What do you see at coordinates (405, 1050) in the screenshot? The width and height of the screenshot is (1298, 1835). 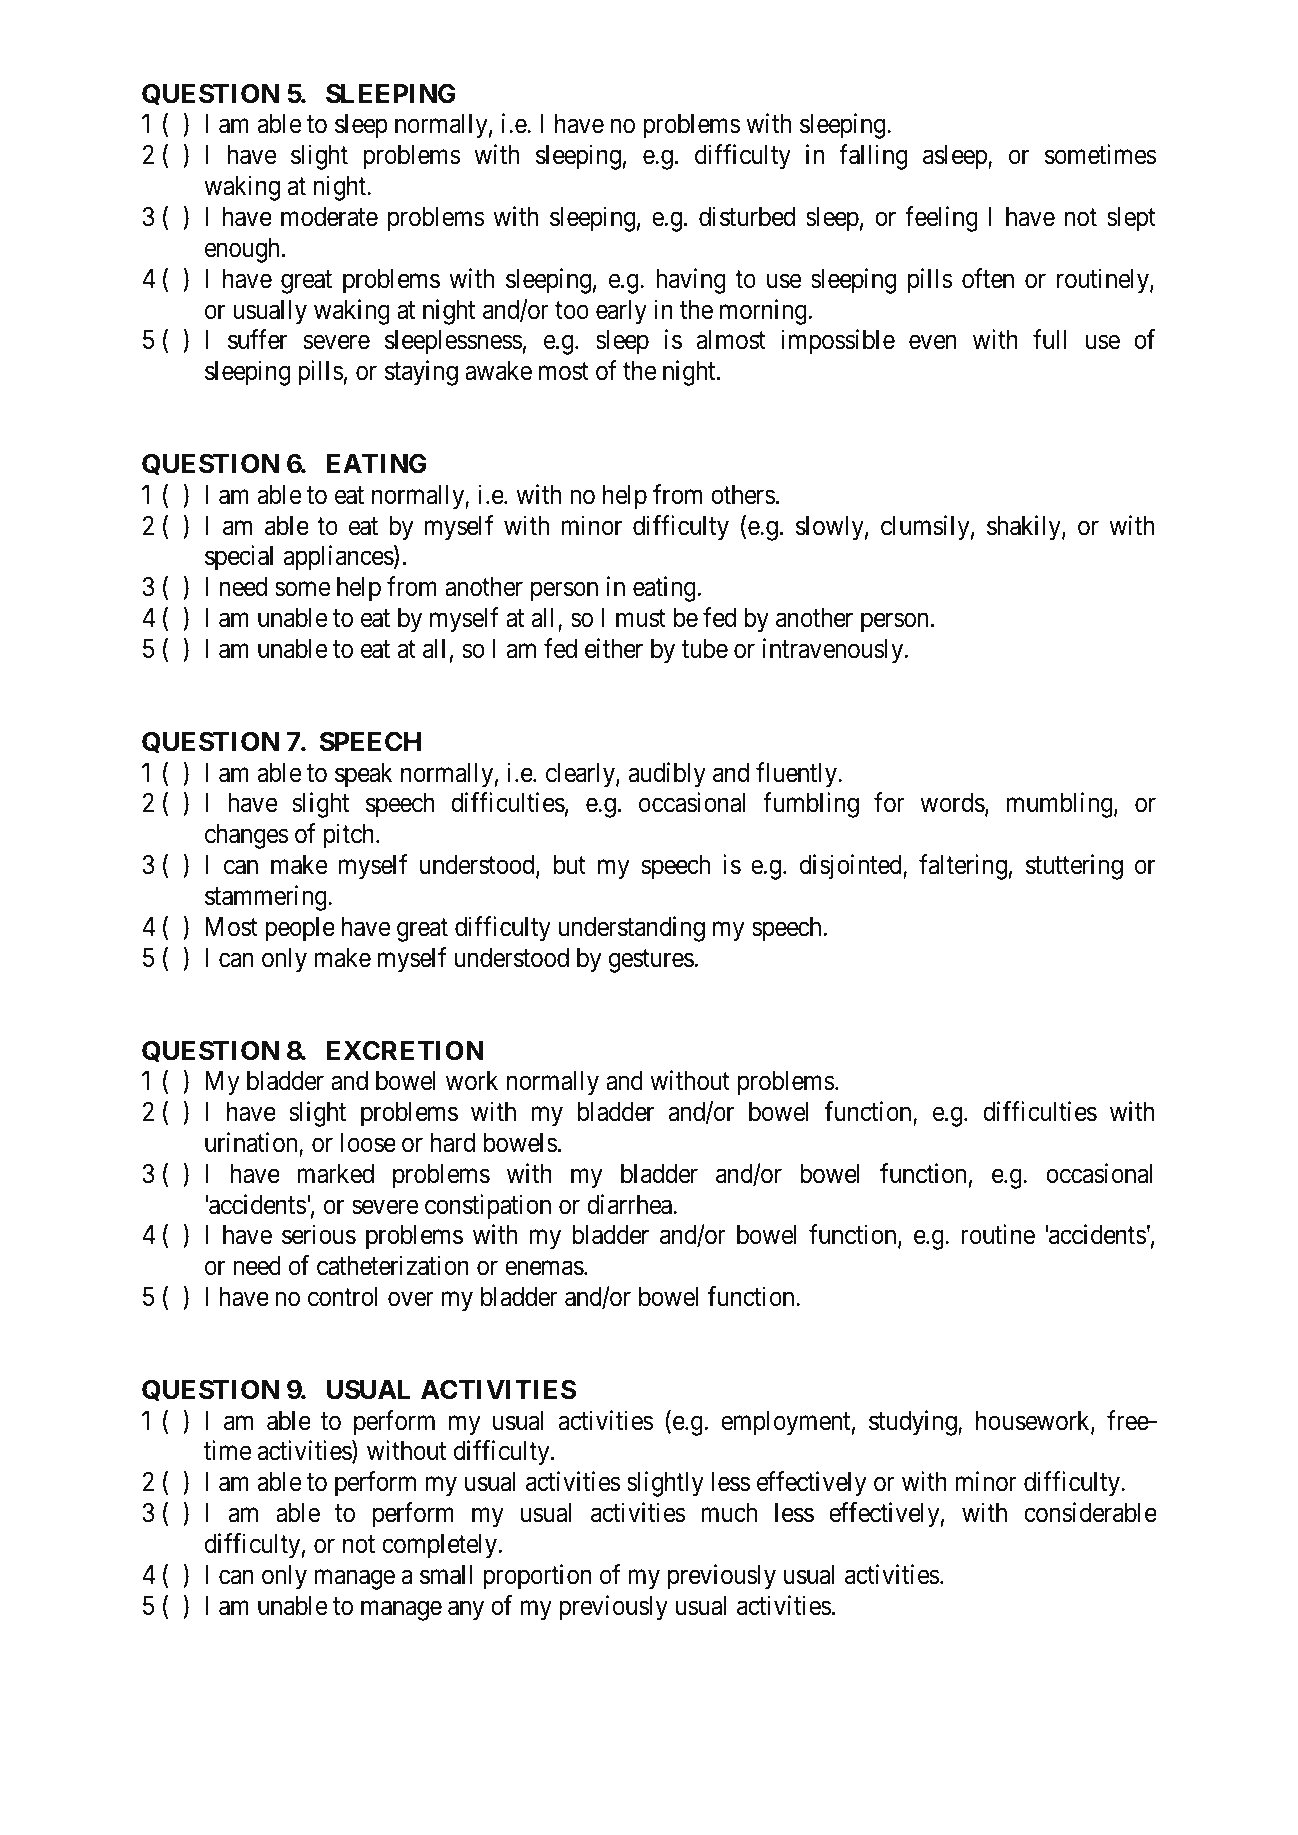 I see `EXCRETION` at bounding box center [405, 1050].
